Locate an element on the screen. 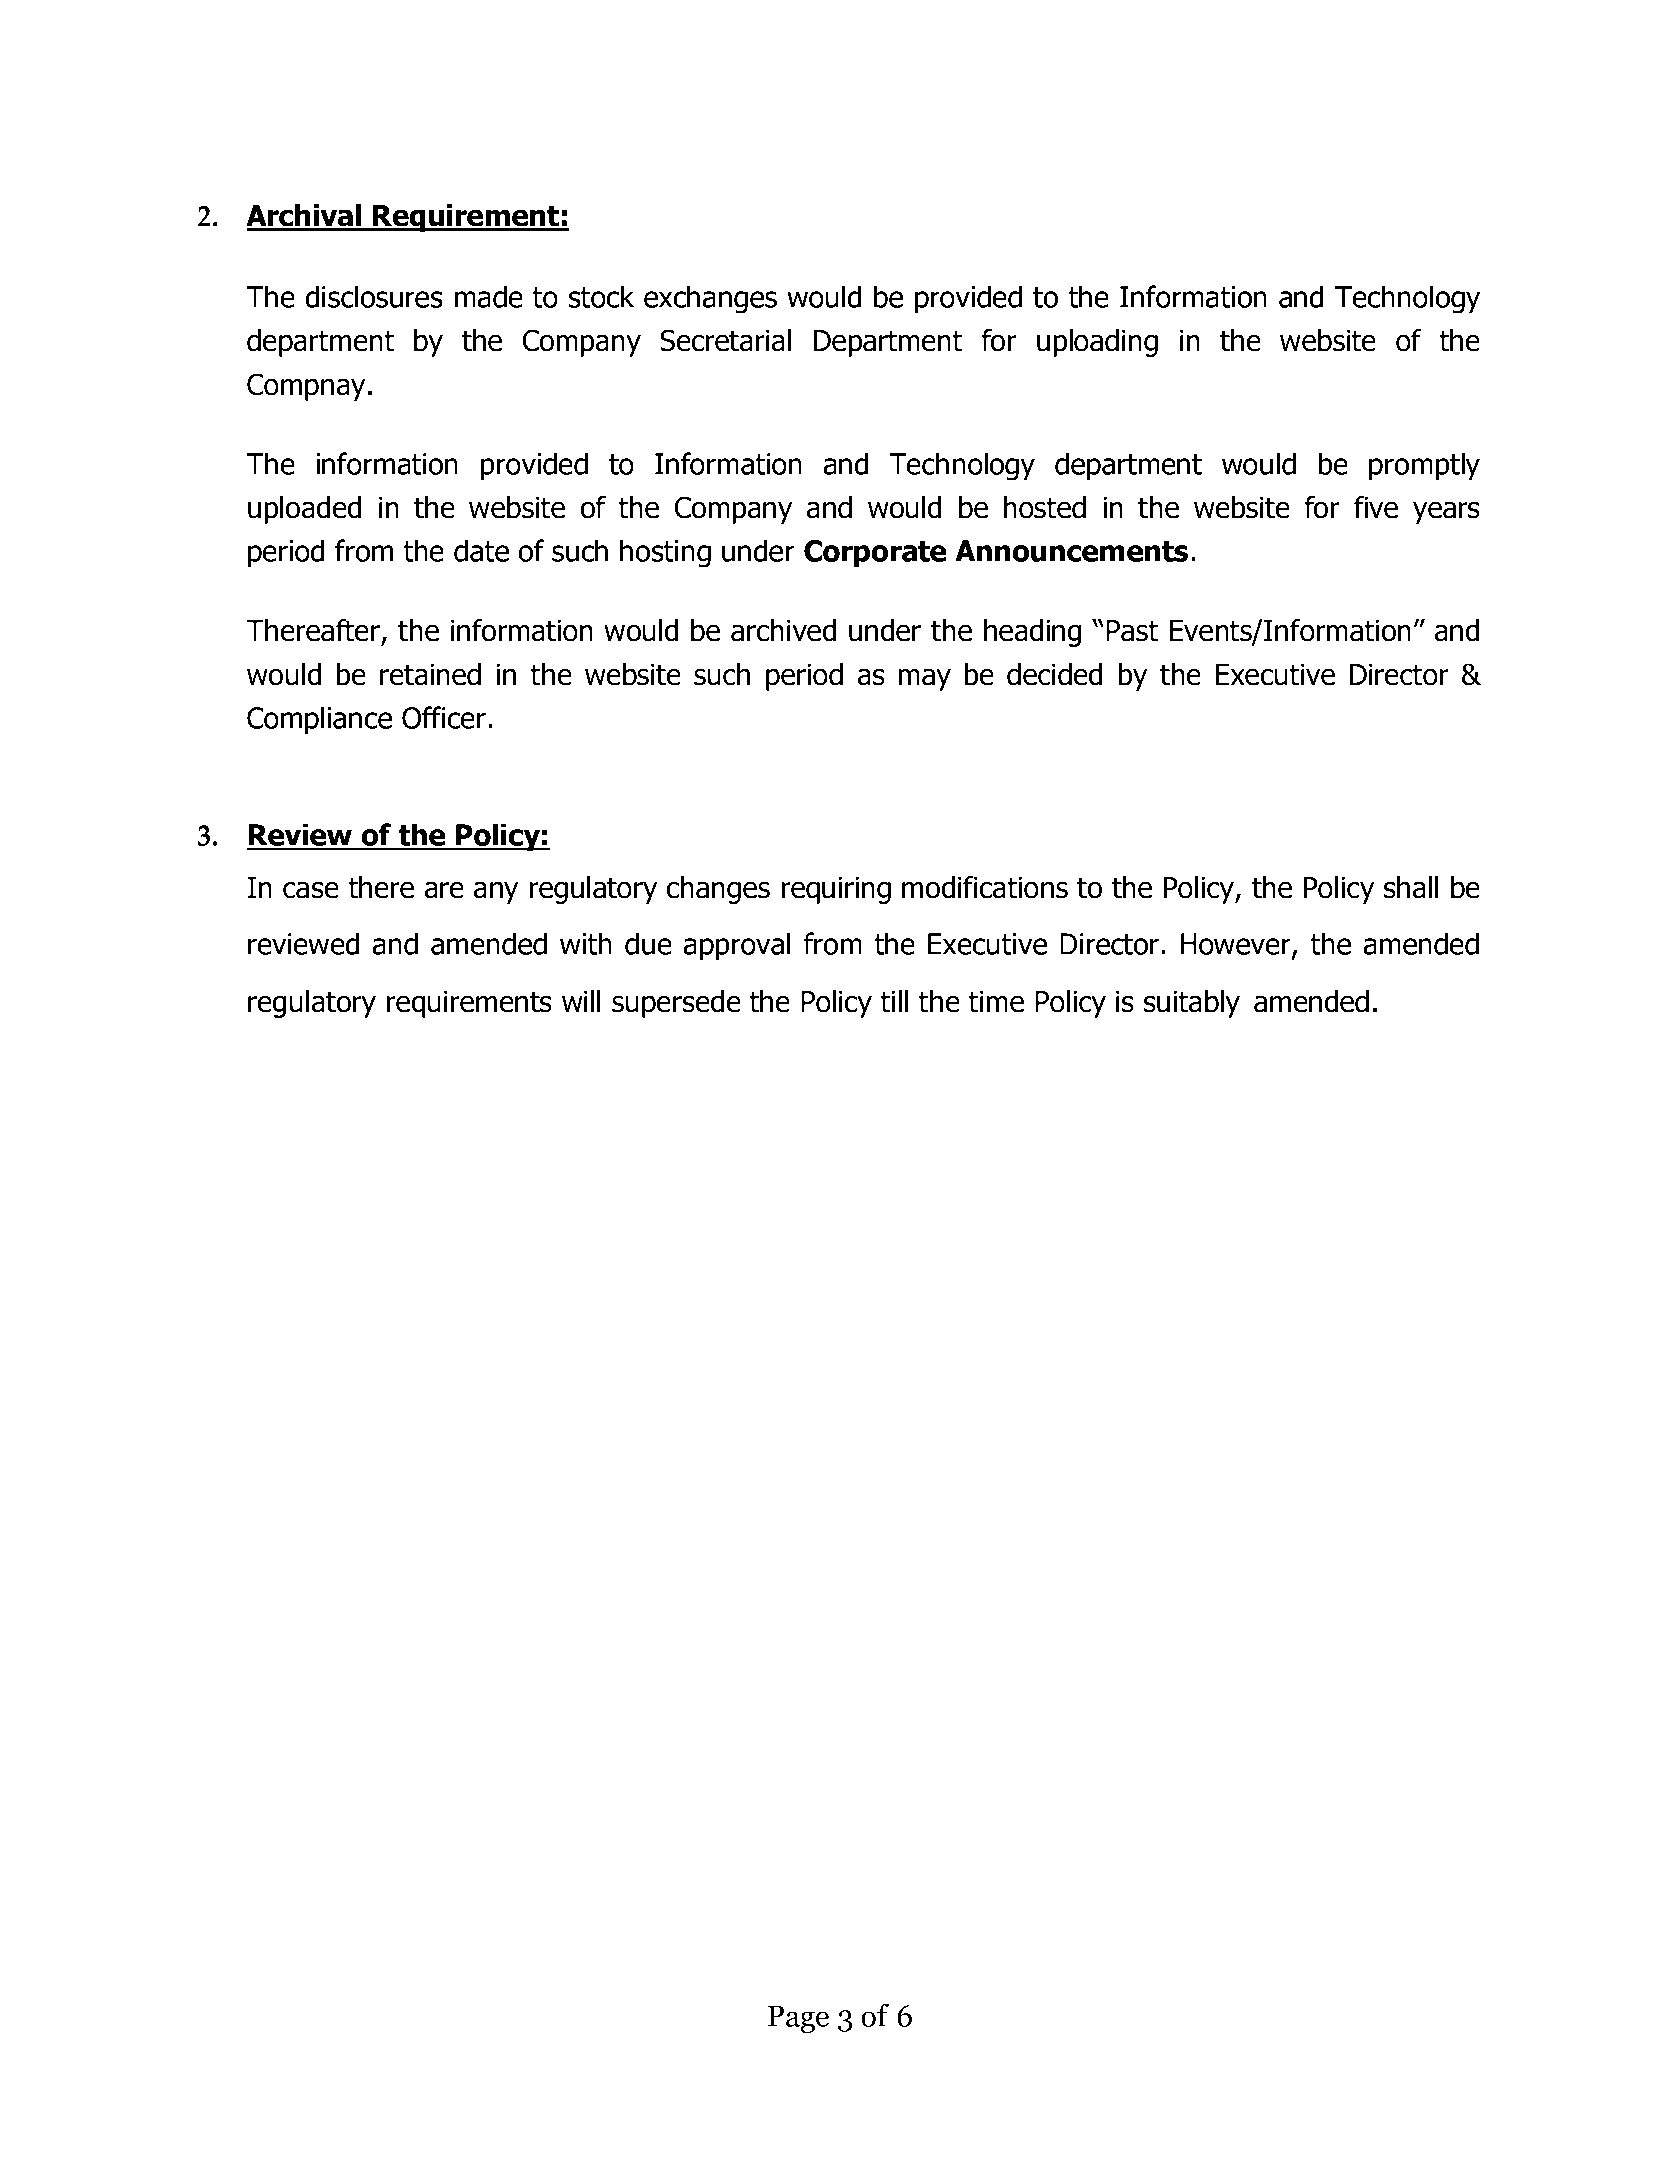  requiring is located at coordinates (836, 890).
